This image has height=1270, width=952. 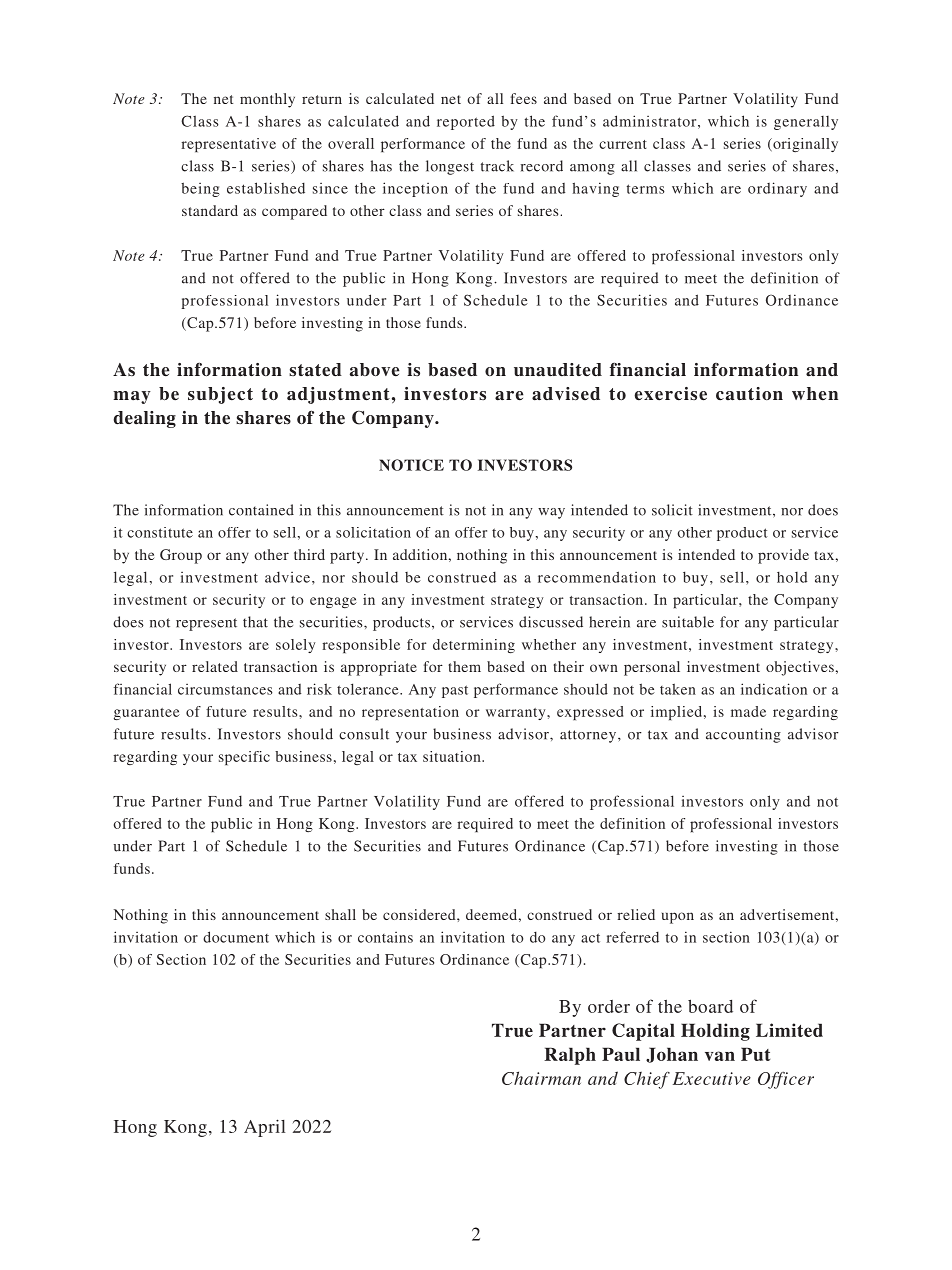 I want to click on advised, so click(x=566, y=394).
